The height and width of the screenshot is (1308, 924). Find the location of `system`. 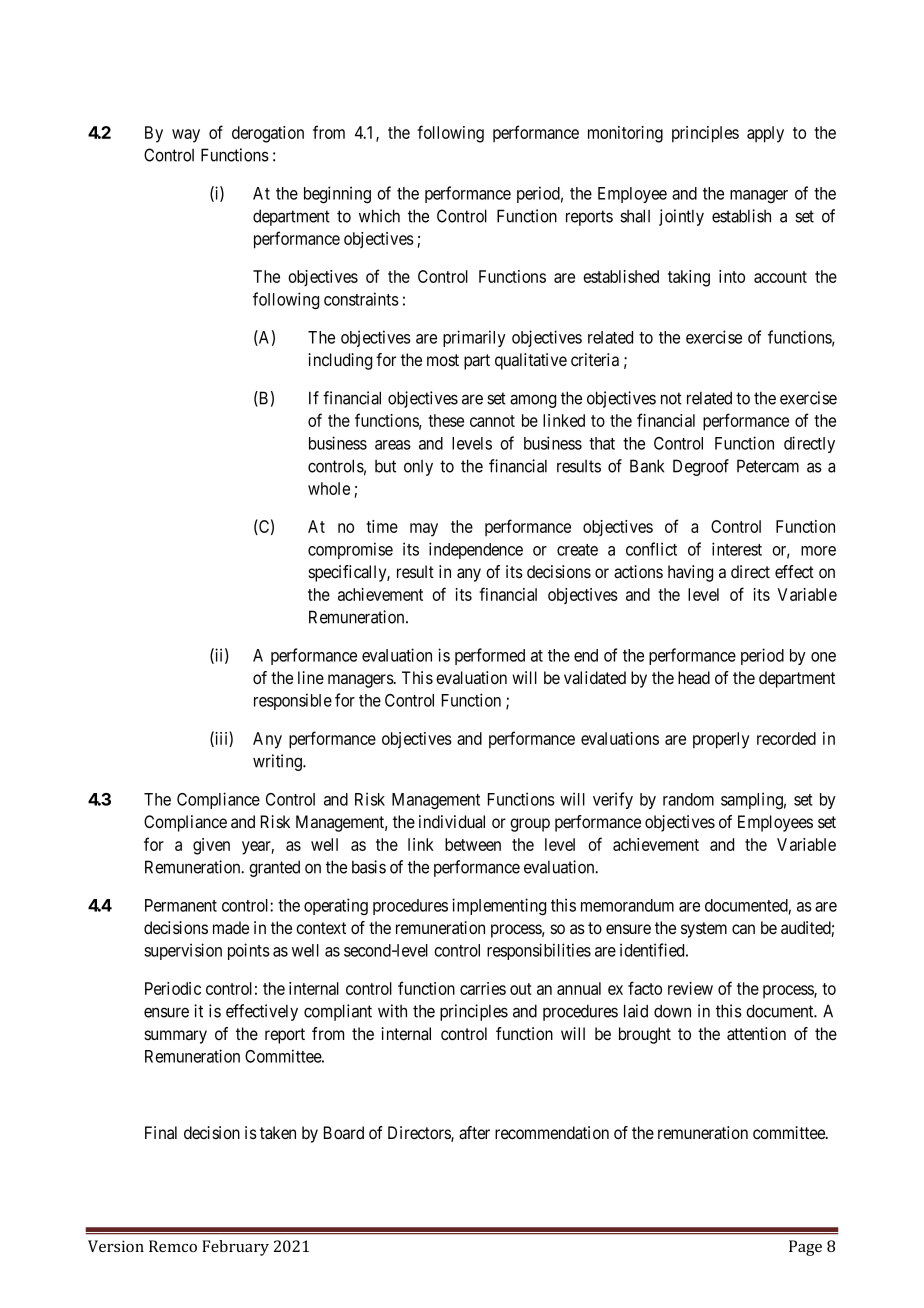

system is located at coordinates (704, 930).
